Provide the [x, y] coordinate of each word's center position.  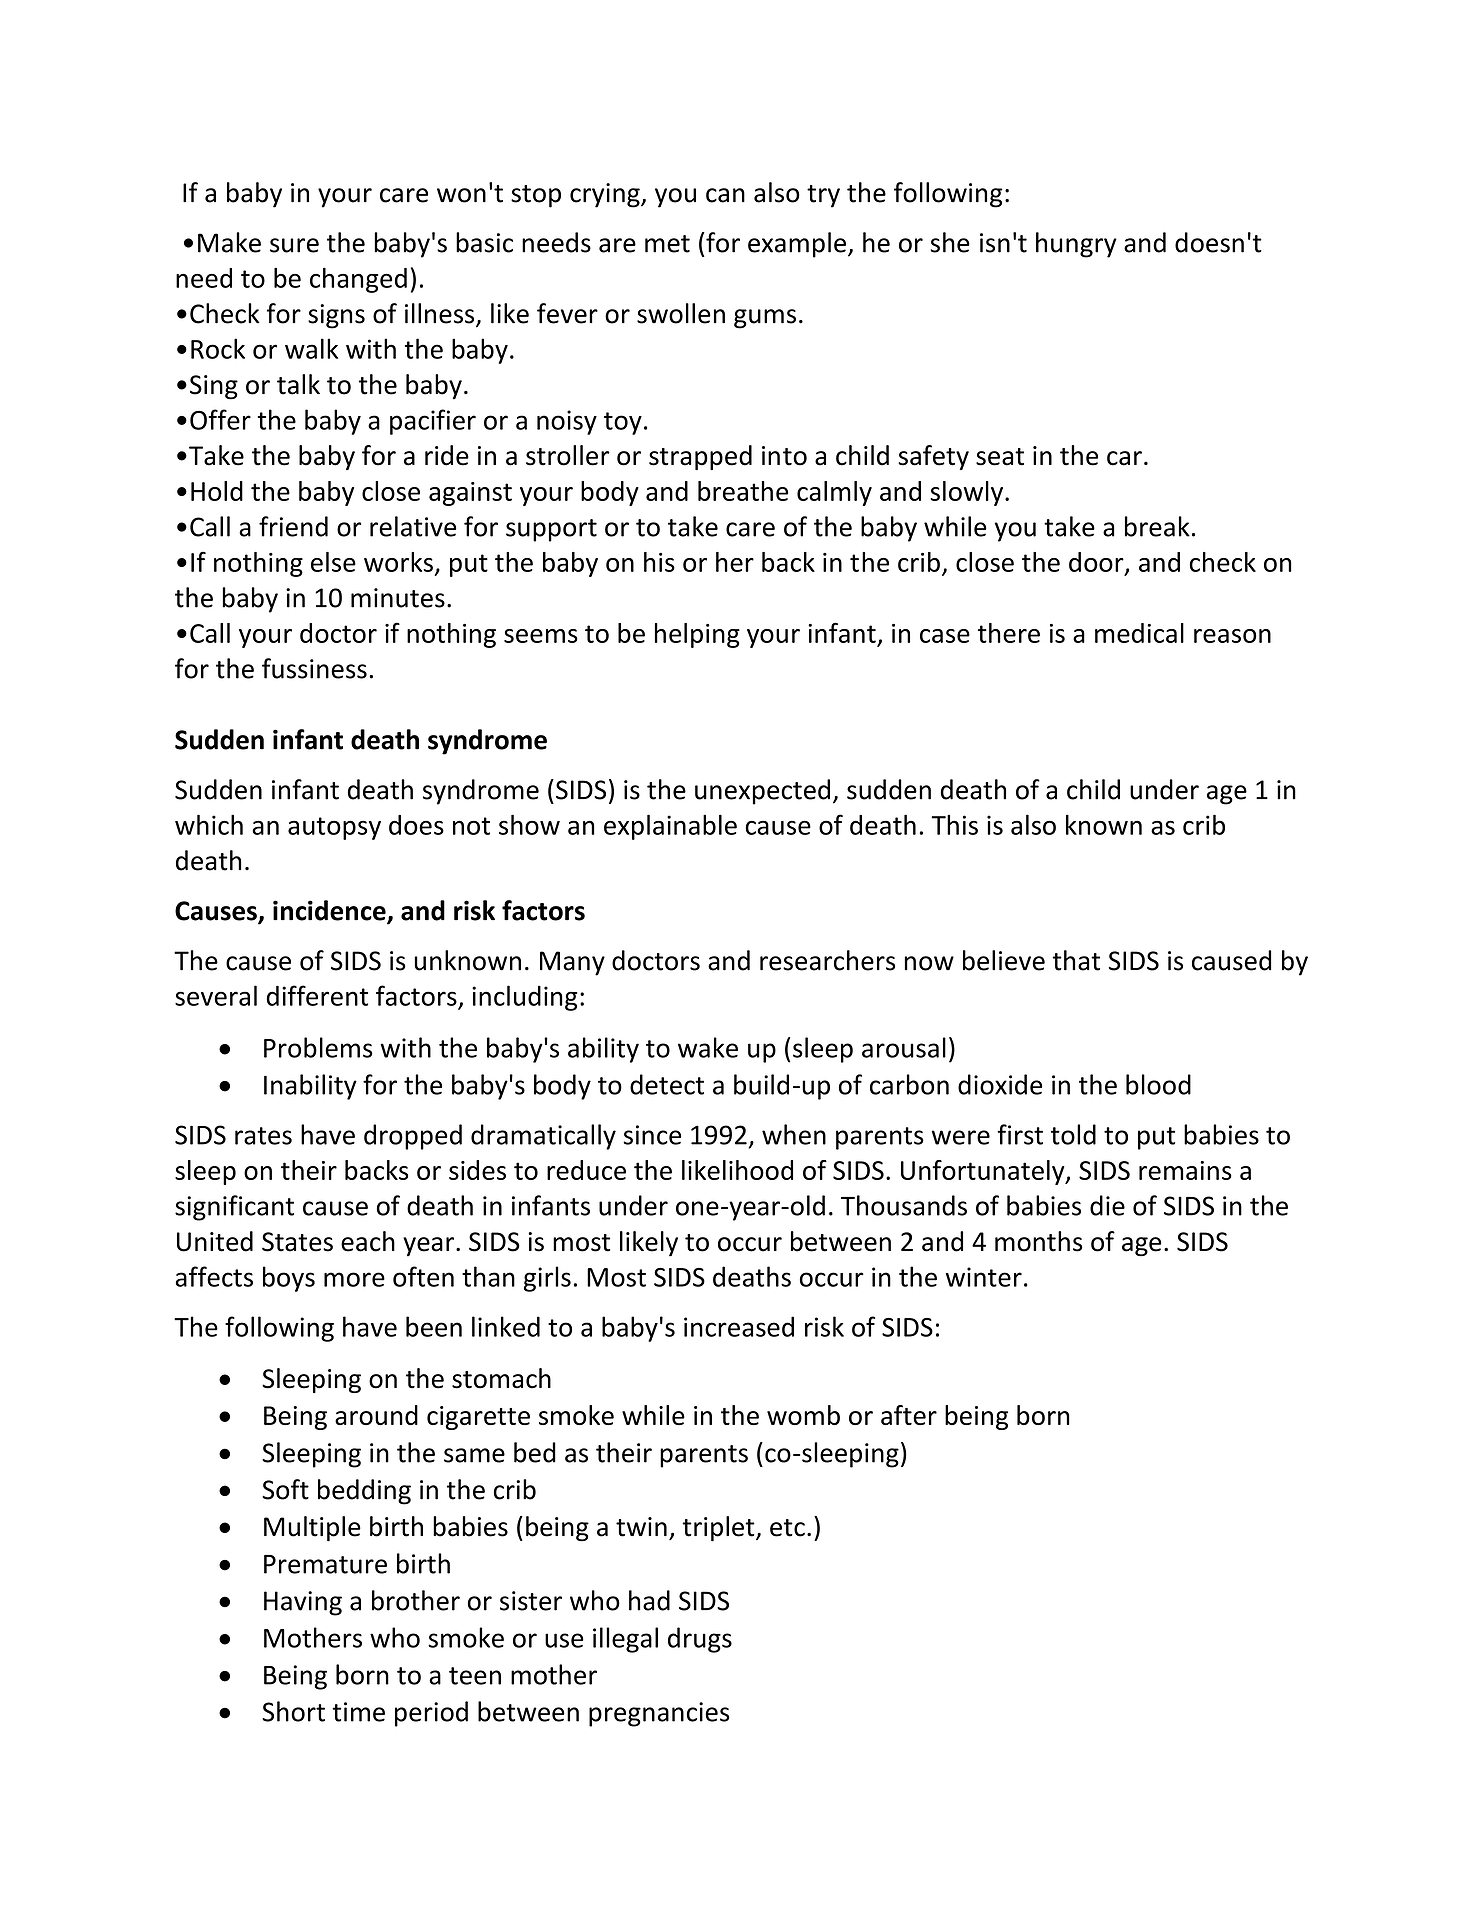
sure [294, 245]
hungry [1076, 245]
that [1076, 960]
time [358, 1712]
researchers [827, 960]
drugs [700, 1640]
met [667, 244]
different [317, 995]
